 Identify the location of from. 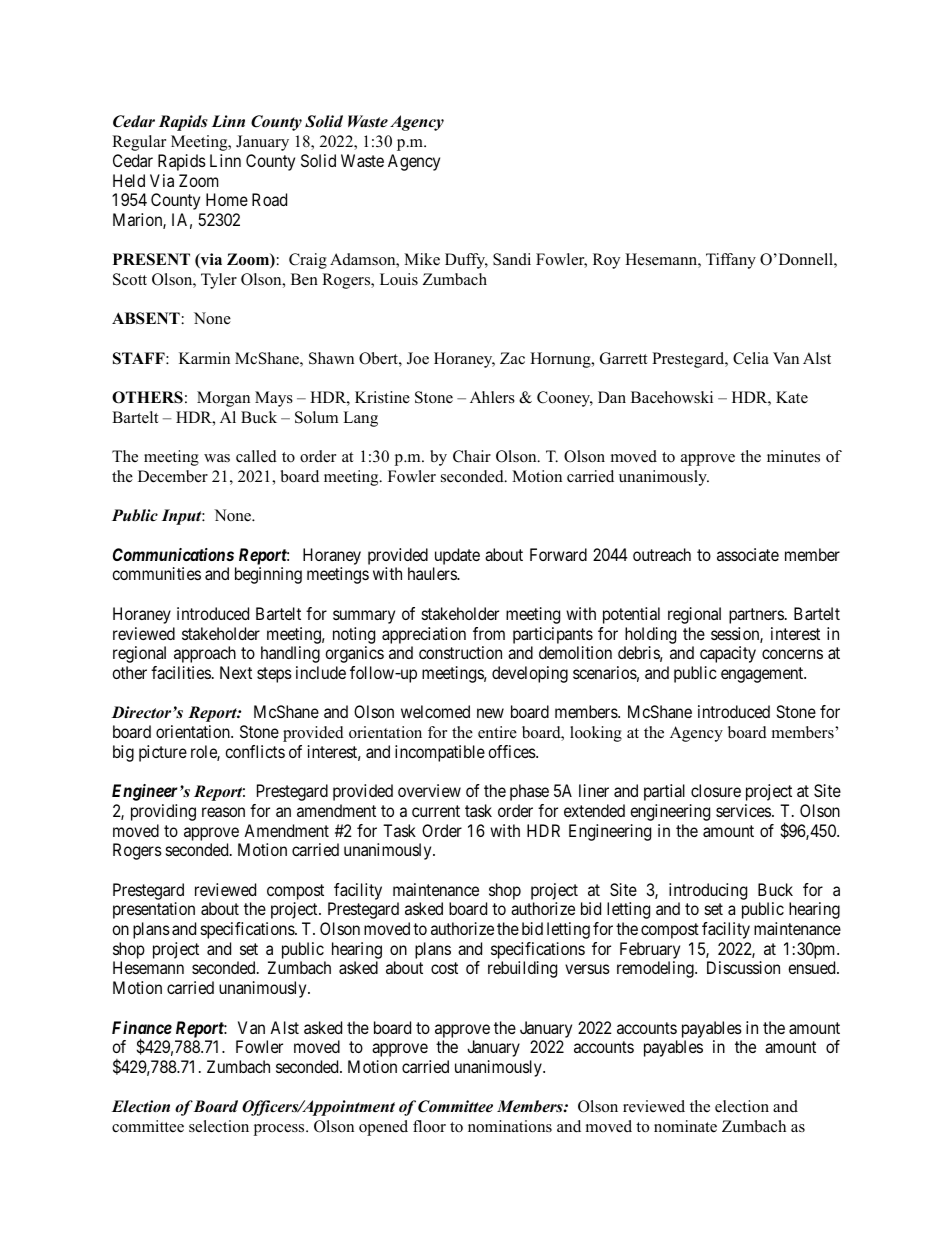
(489, 633).
